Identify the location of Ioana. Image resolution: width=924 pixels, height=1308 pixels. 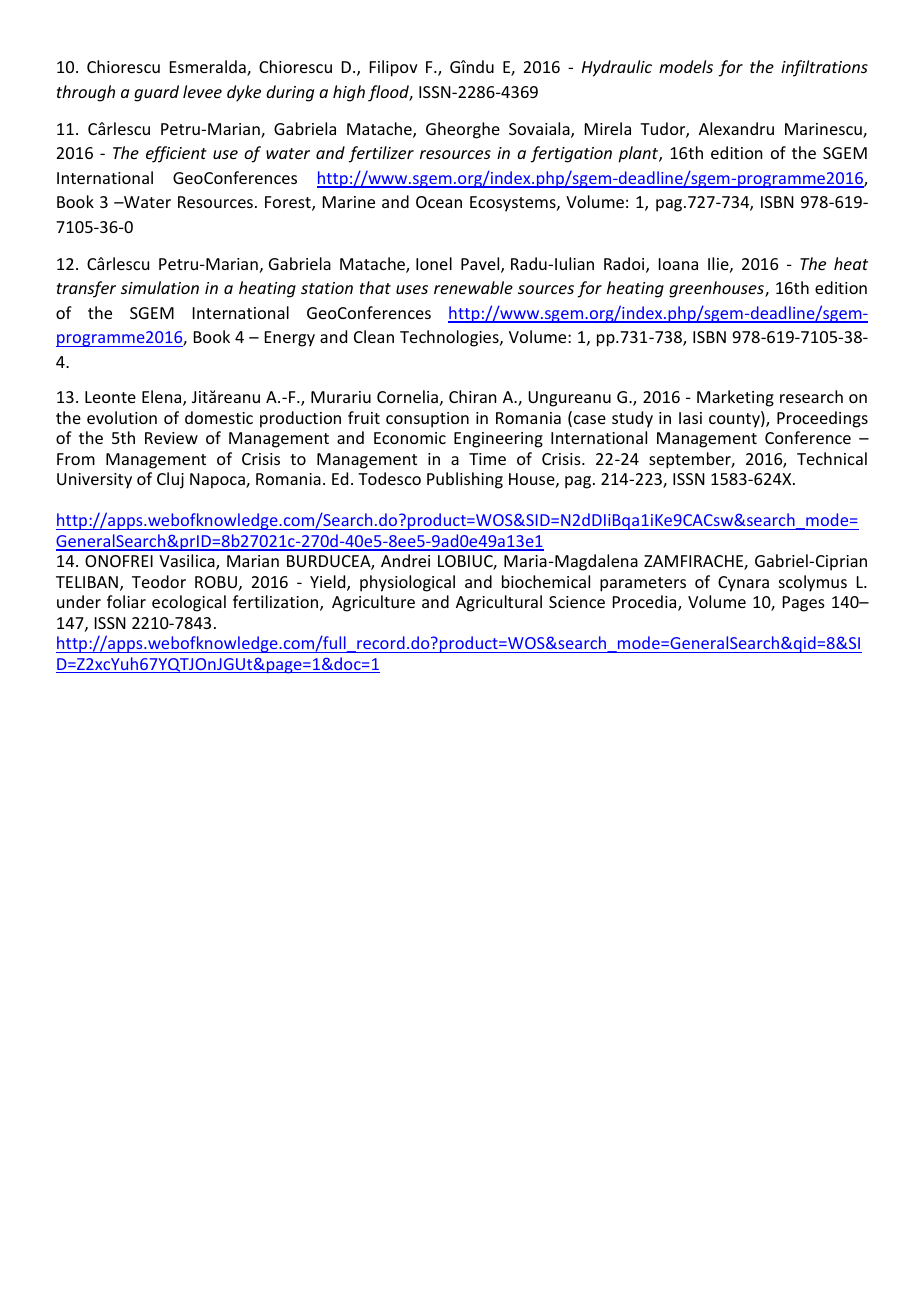
(678, 264).
